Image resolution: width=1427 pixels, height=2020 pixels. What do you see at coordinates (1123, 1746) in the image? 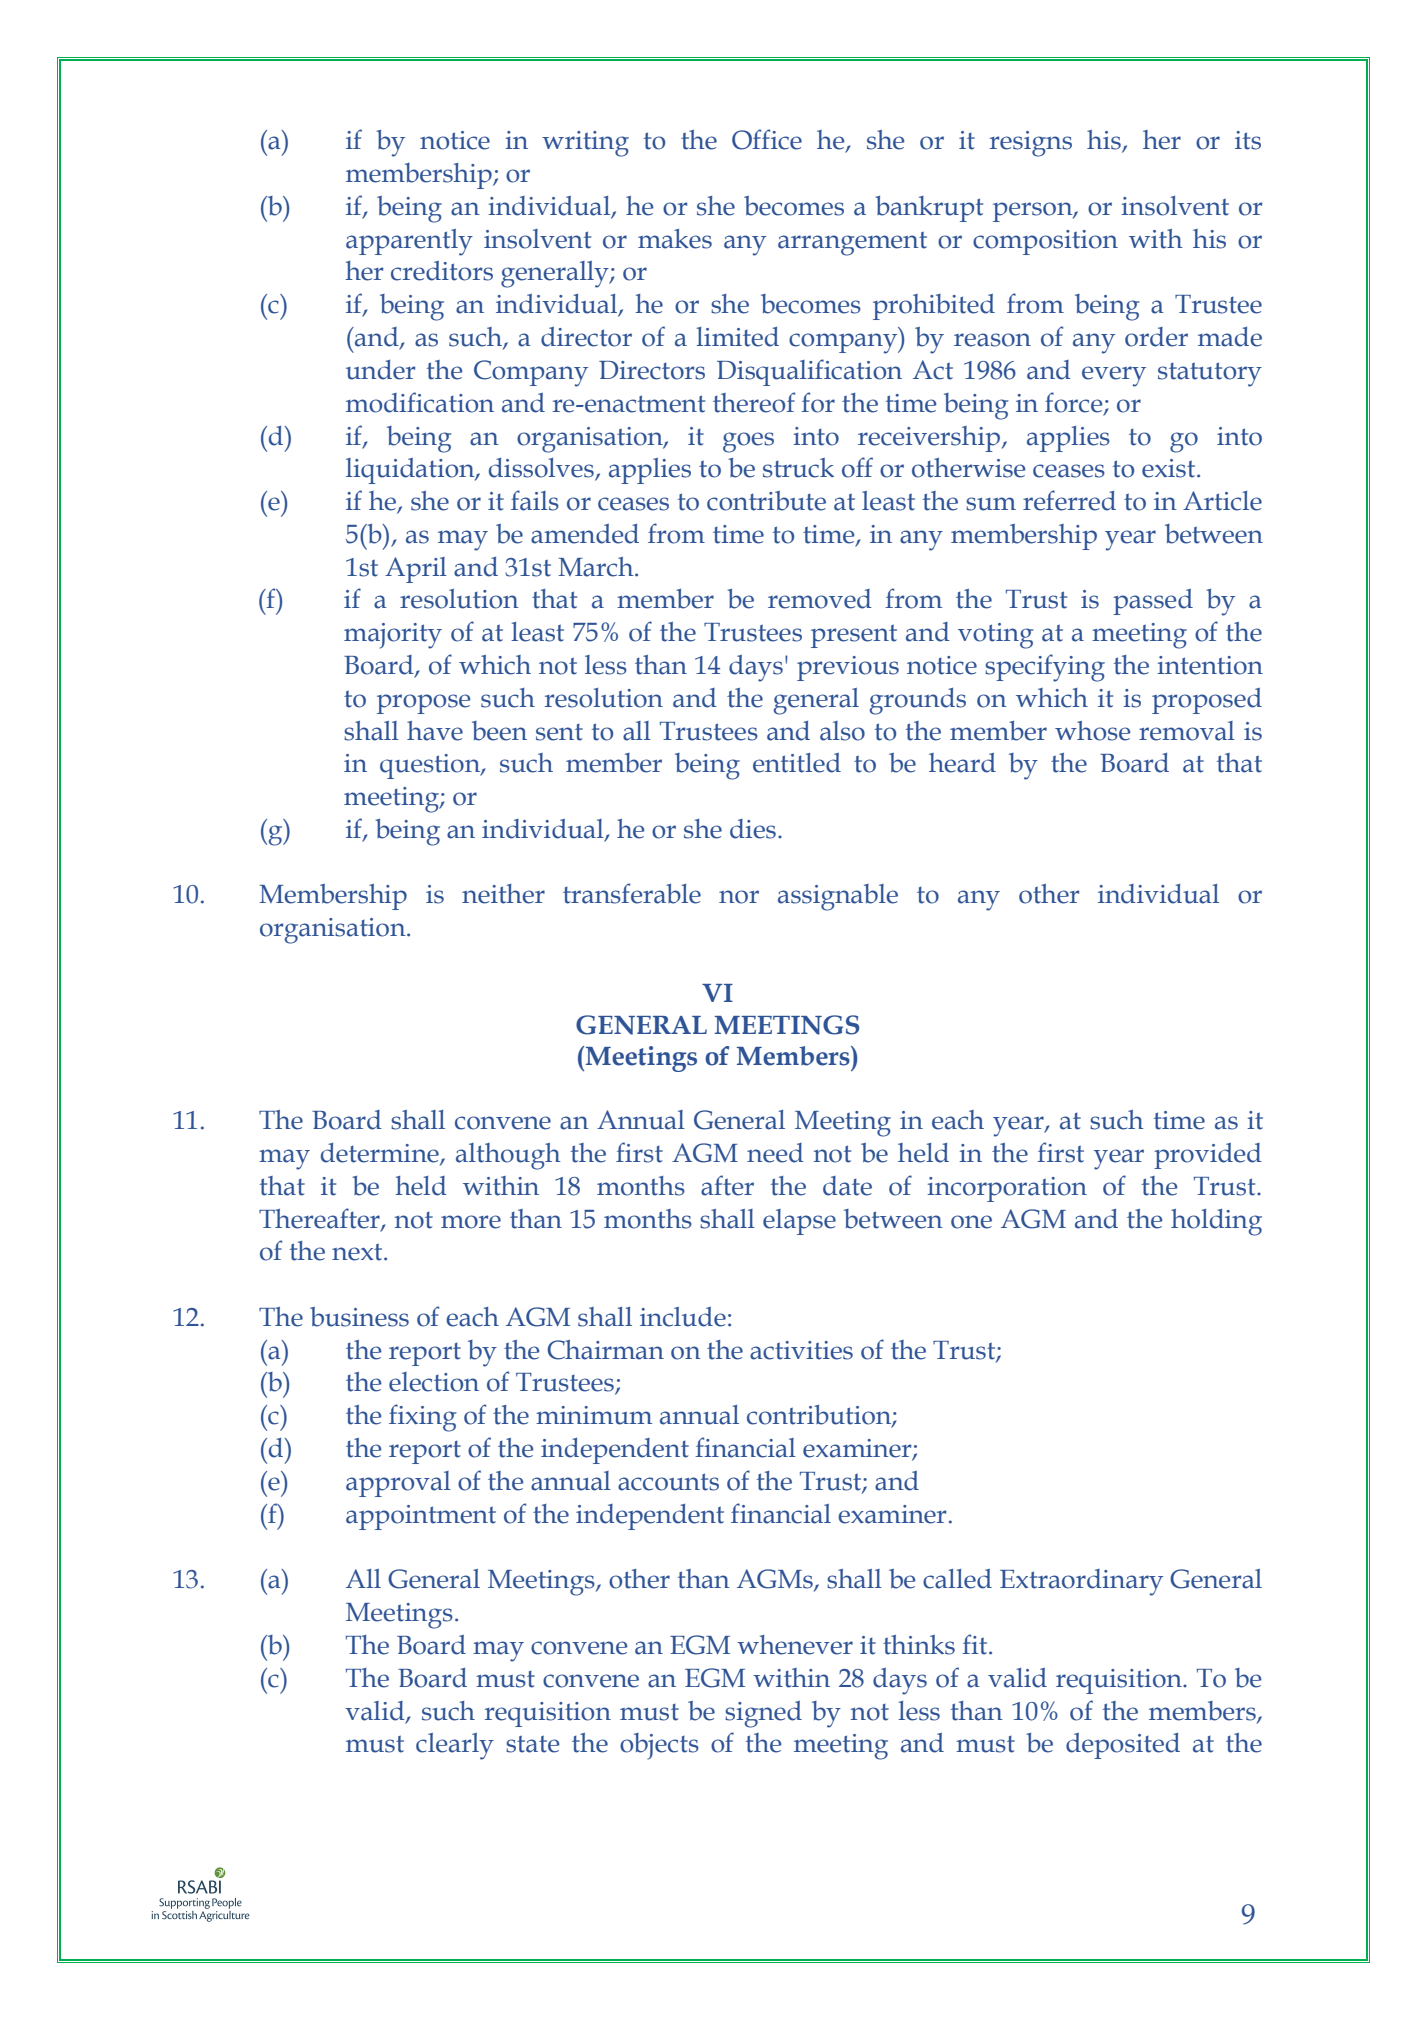
I see `deposited` at bounding box center [1123, 1746].
